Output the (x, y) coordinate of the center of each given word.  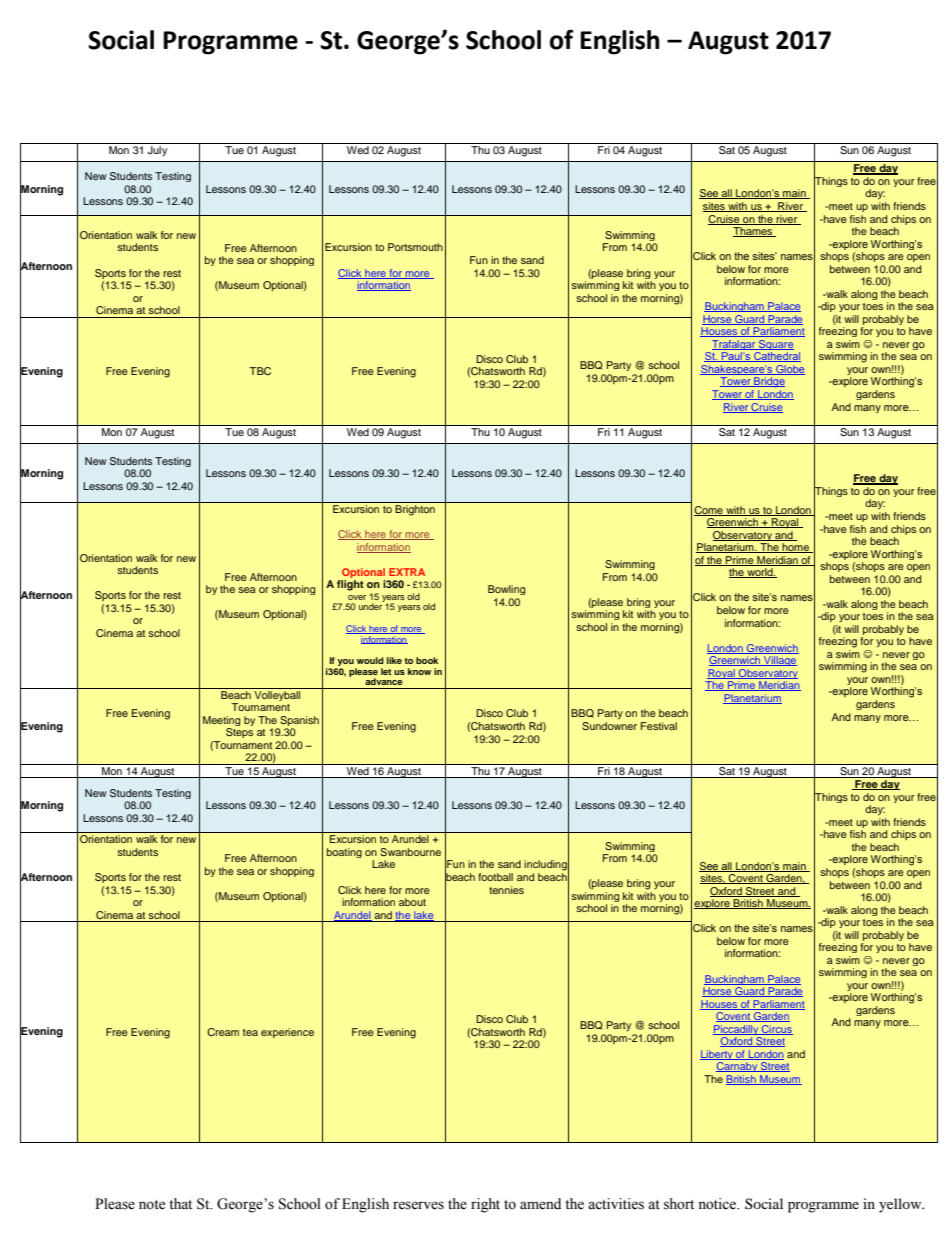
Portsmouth (415, 247)
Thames (754, 232)
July (157, 151)
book (427, 660)
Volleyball (277, 694)
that (180, 1204)
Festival (659, 726)
